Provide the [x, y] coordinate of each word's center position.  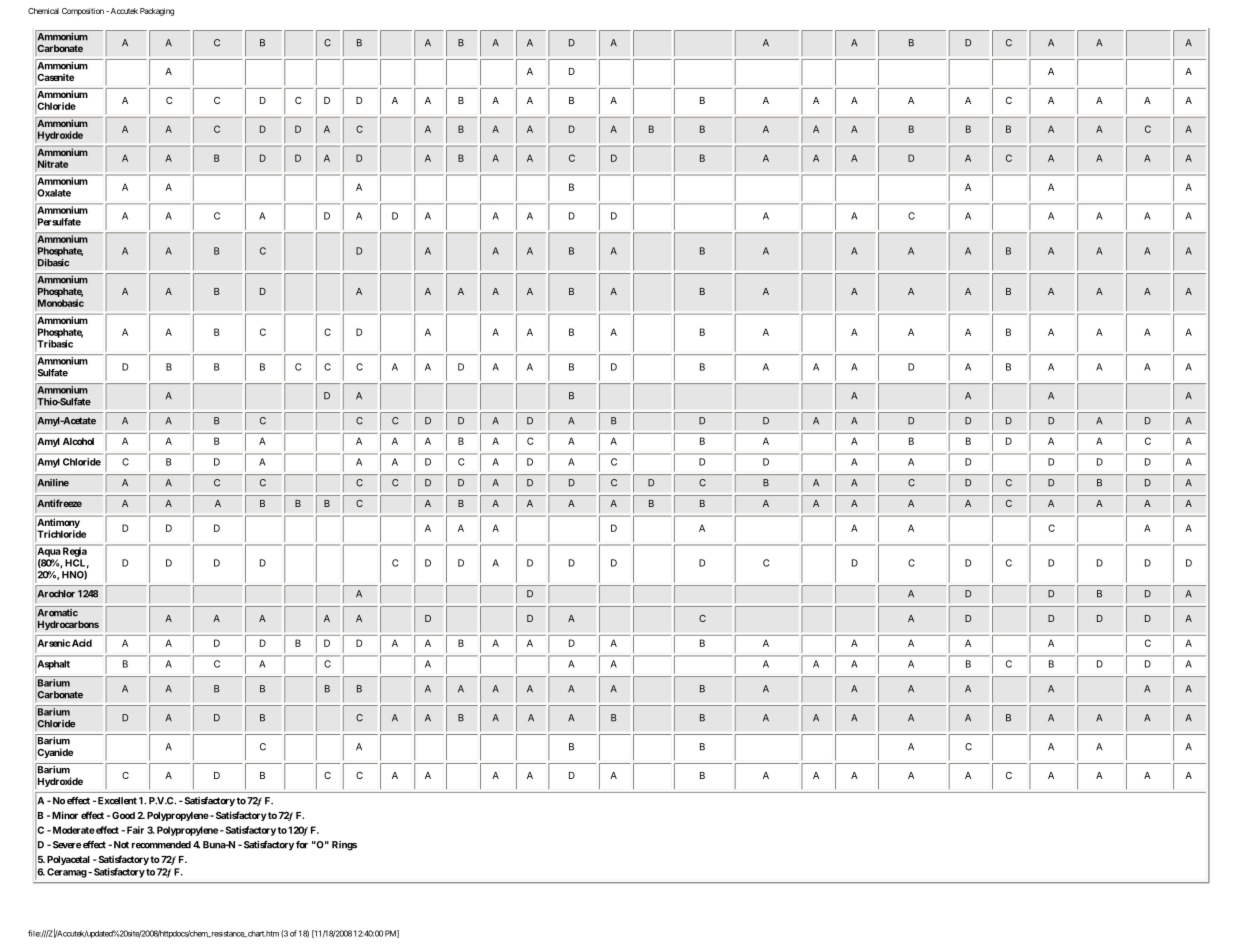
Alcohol [78, 441]
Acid [82, 643]
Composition [83, 12]
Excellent [117, 801]
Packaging [157, 12]
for [302, 845]
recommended [161, 845]
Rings [344, 846]
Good [123, 815]
